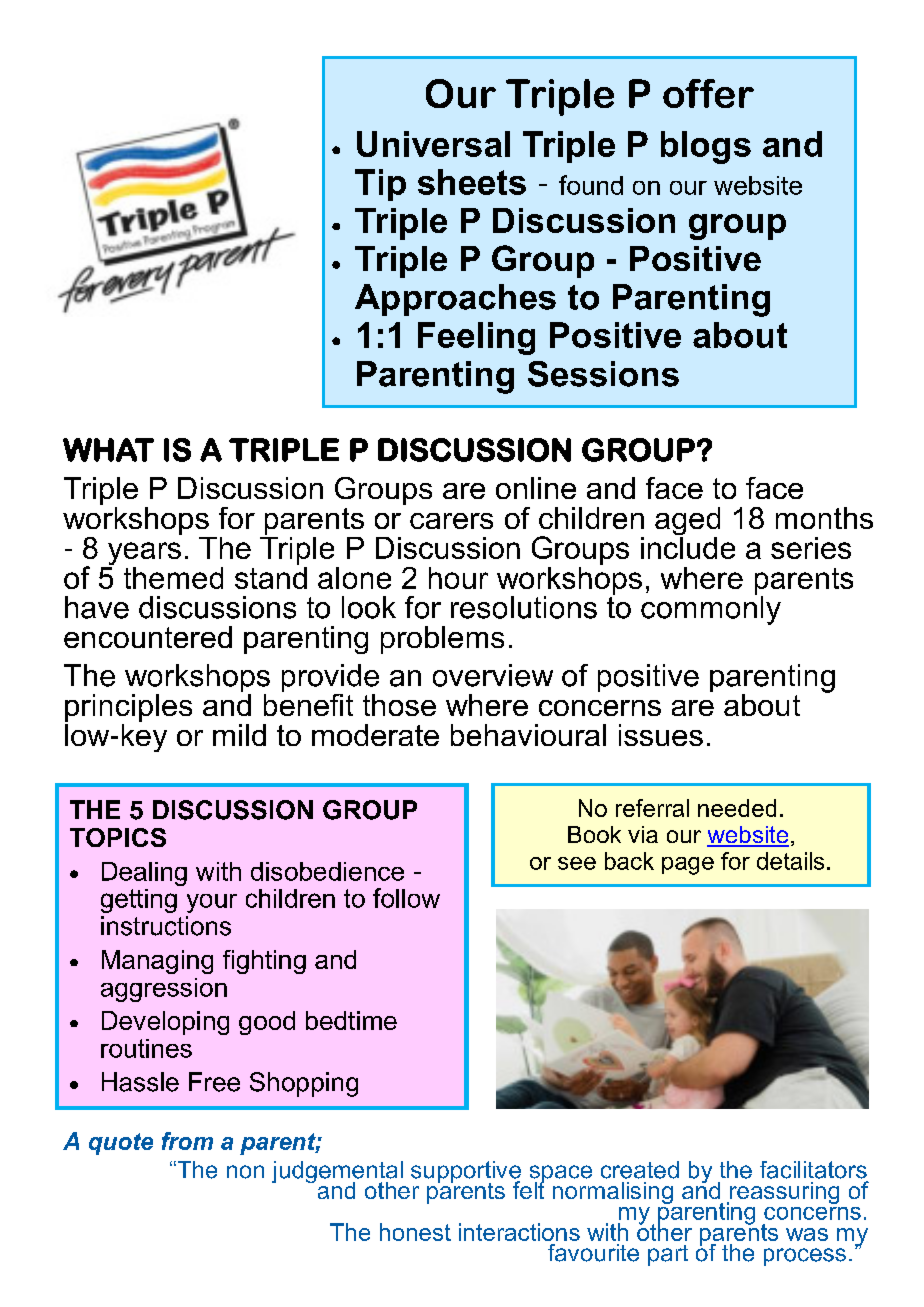 The image size is (924, 1307). What do you see at coordinates (380, 185) in the image?
I see `Tip` at bounding box center [380, 185].
